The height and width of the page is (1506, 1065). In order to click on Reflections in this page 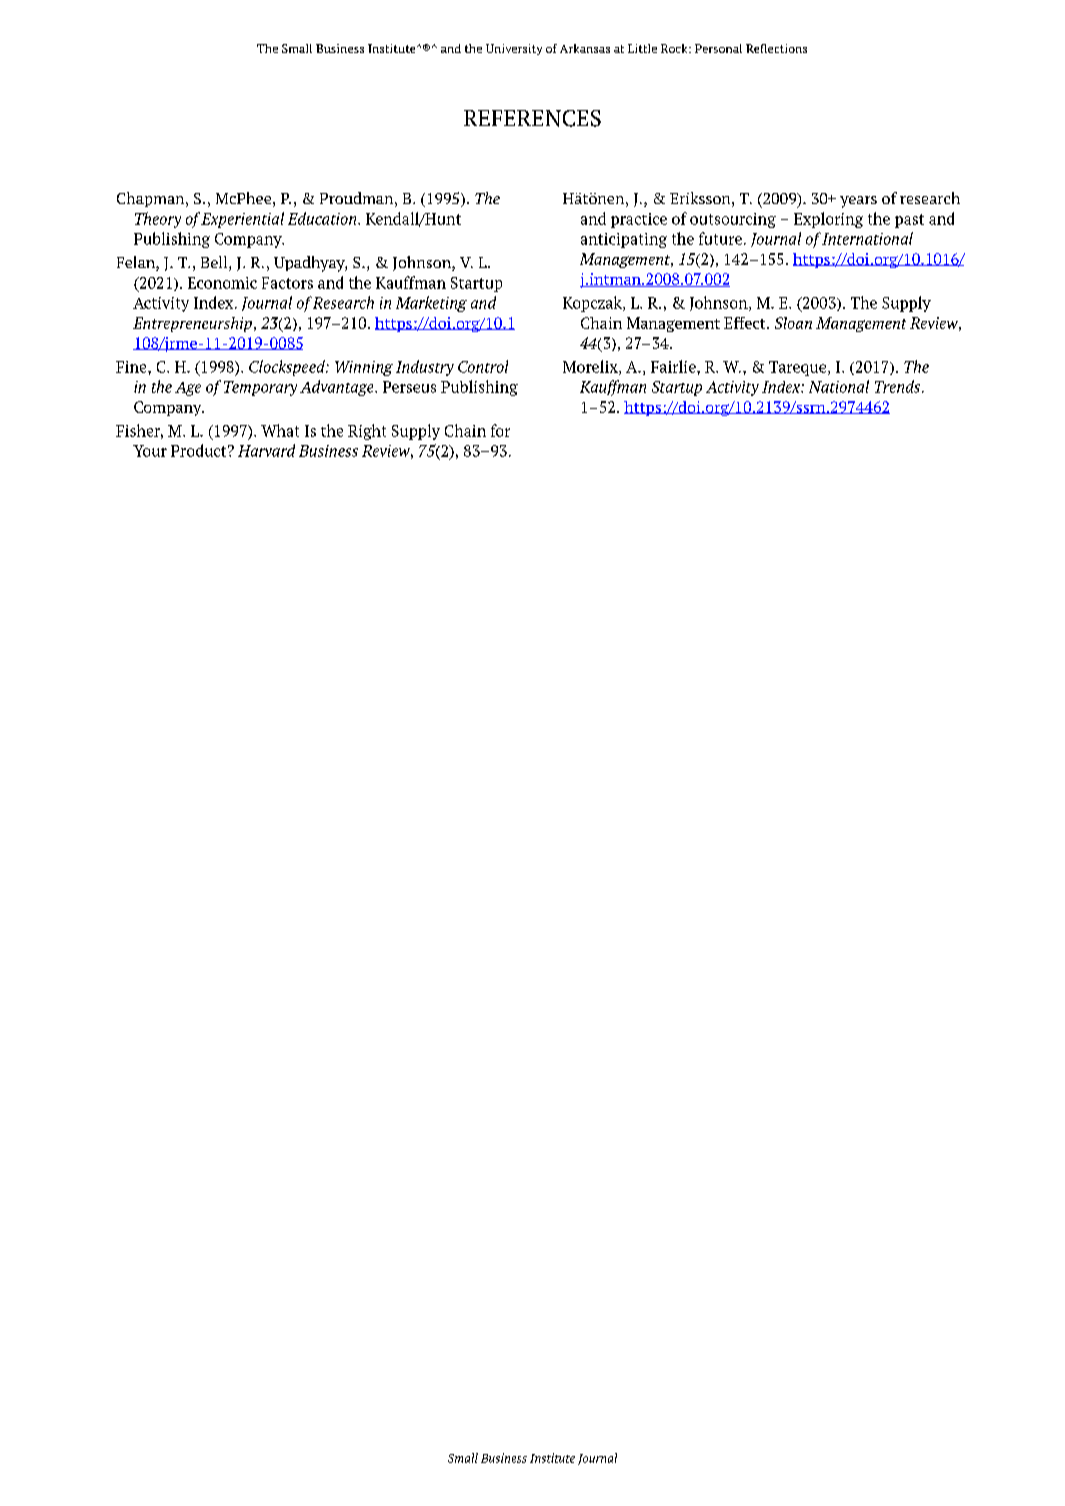, I will do `click(776, 48)`.
